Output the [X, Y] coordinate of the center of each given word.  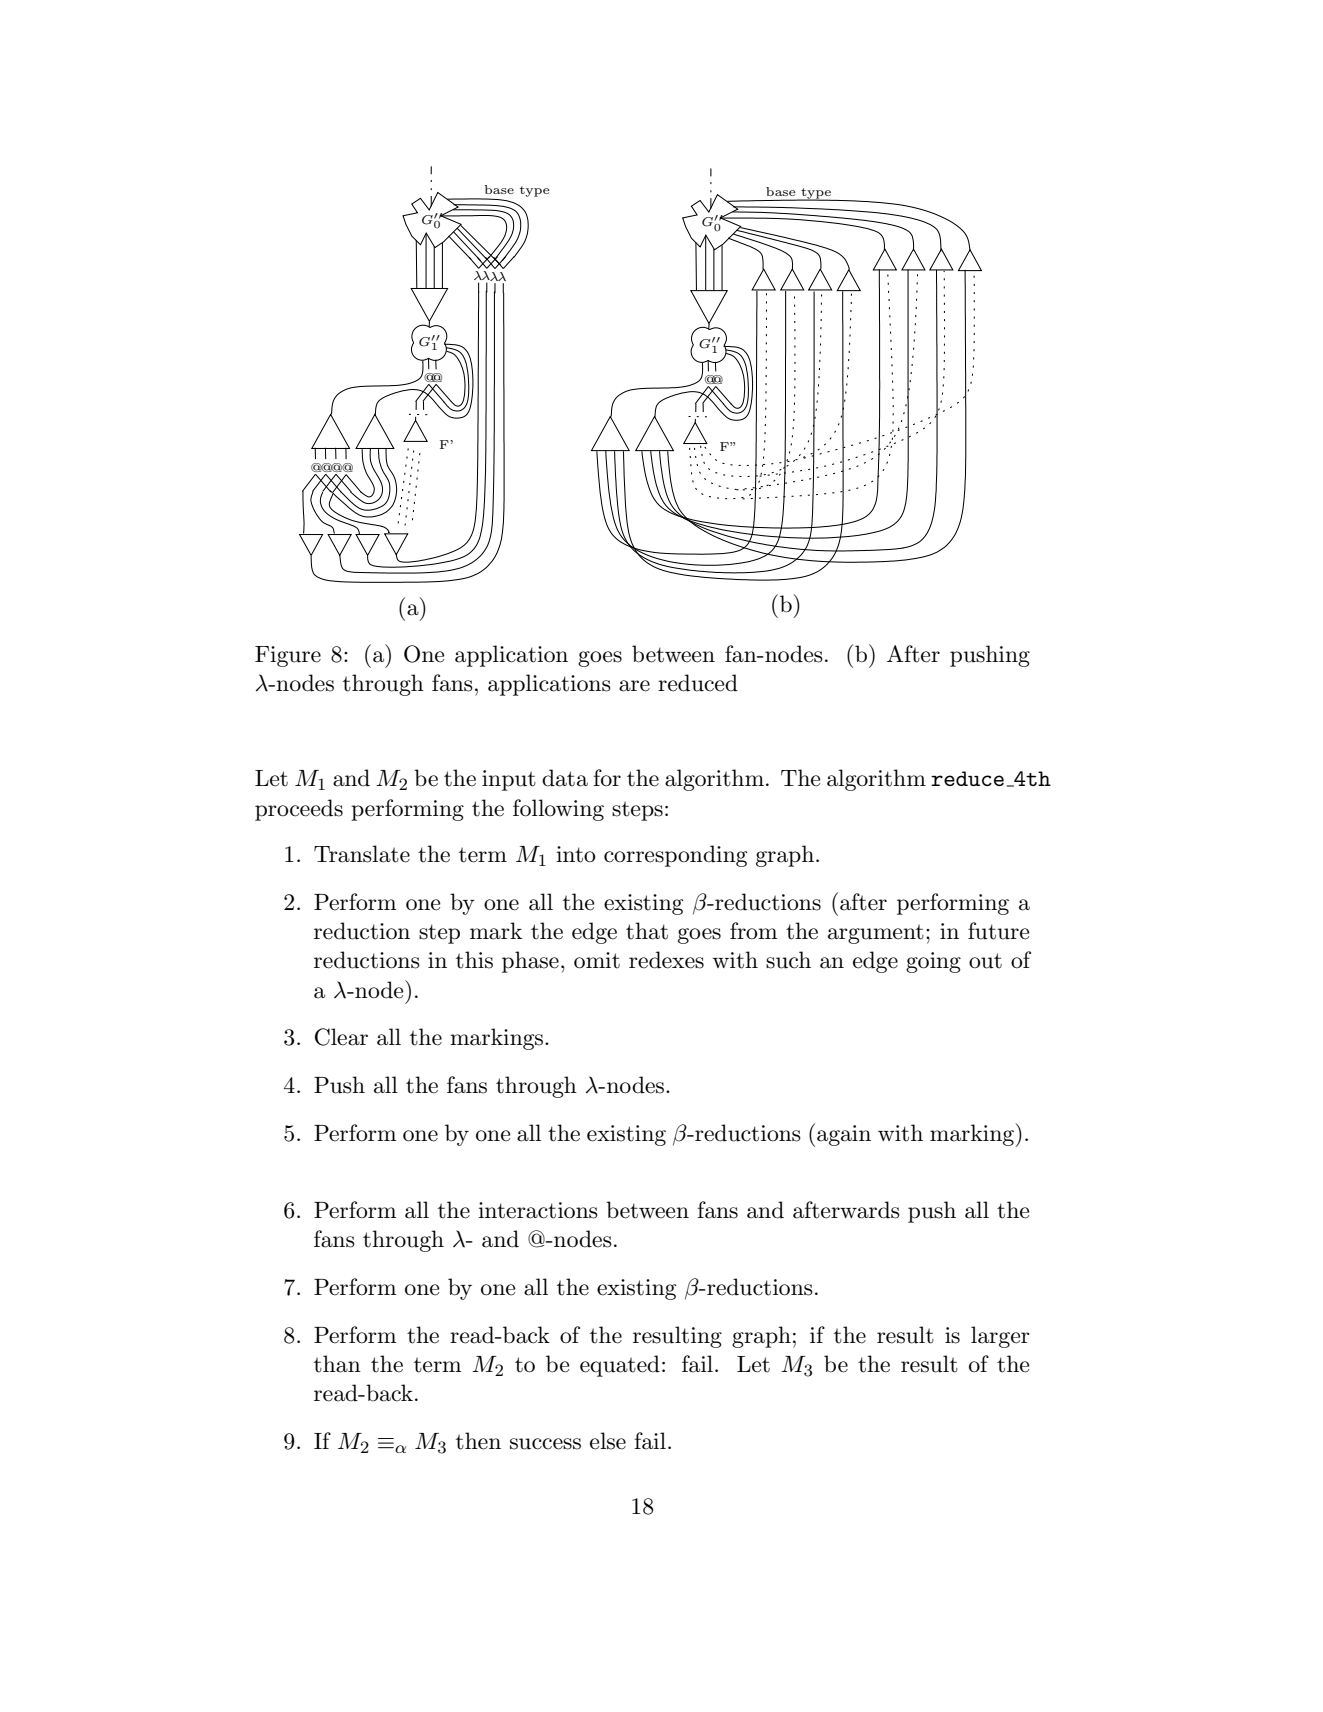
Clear [341, 1037]
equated [620, 1366]
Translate [362, 854]
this [474, 960]
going [933, 962]
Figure [288, 656]
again [844, 1135]
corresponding [675, 856]
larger [1000, 1337]
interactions [538, 1210]
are [634, 686]
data [565, 778]
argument [876, 934]
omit [597, 960]
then [478, 1441]
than [337, 1364]
